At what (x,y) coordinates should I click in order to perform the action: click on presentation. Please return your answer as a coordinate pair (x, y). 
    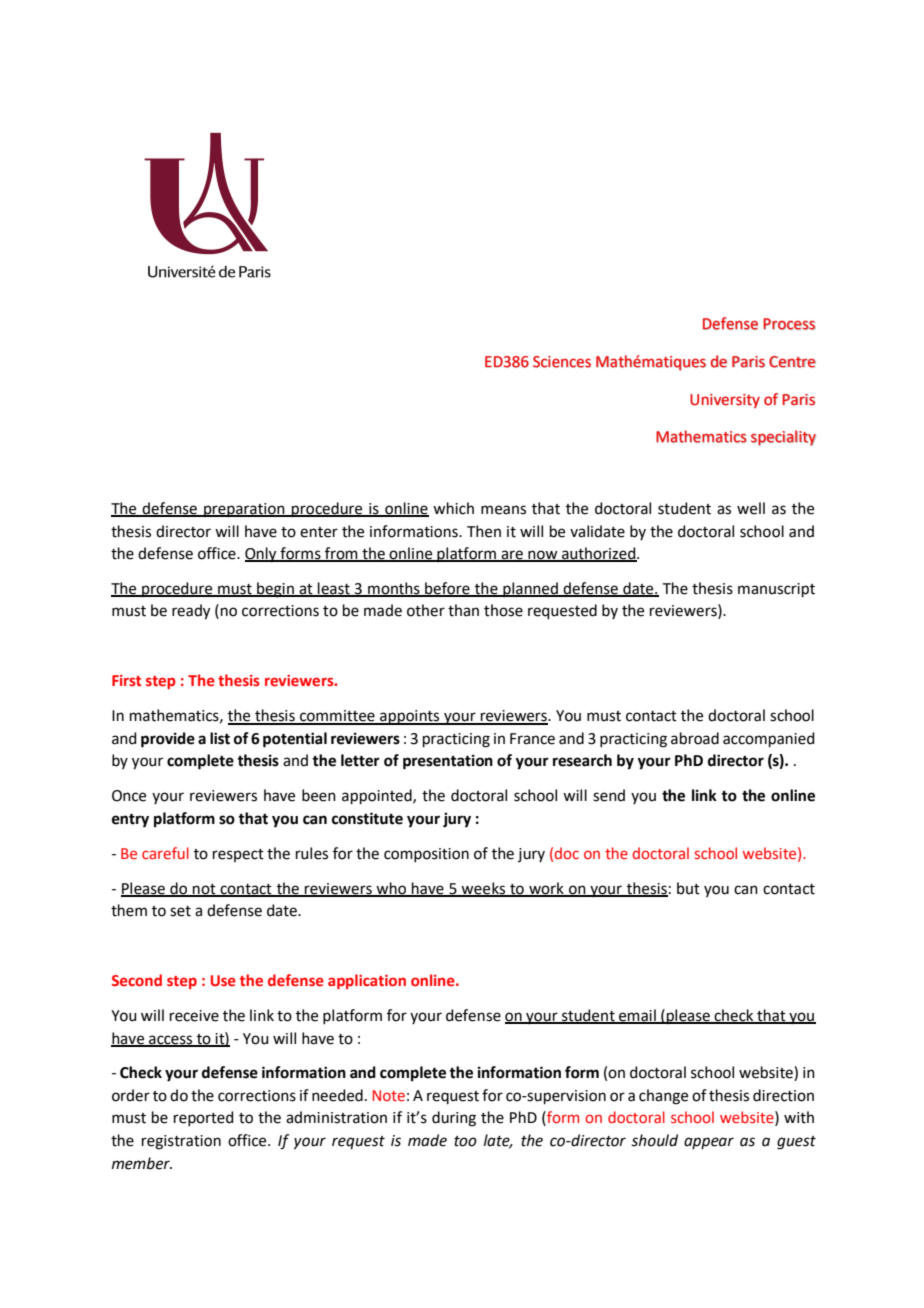
    Looking at the image, I should click on (448, 762).
